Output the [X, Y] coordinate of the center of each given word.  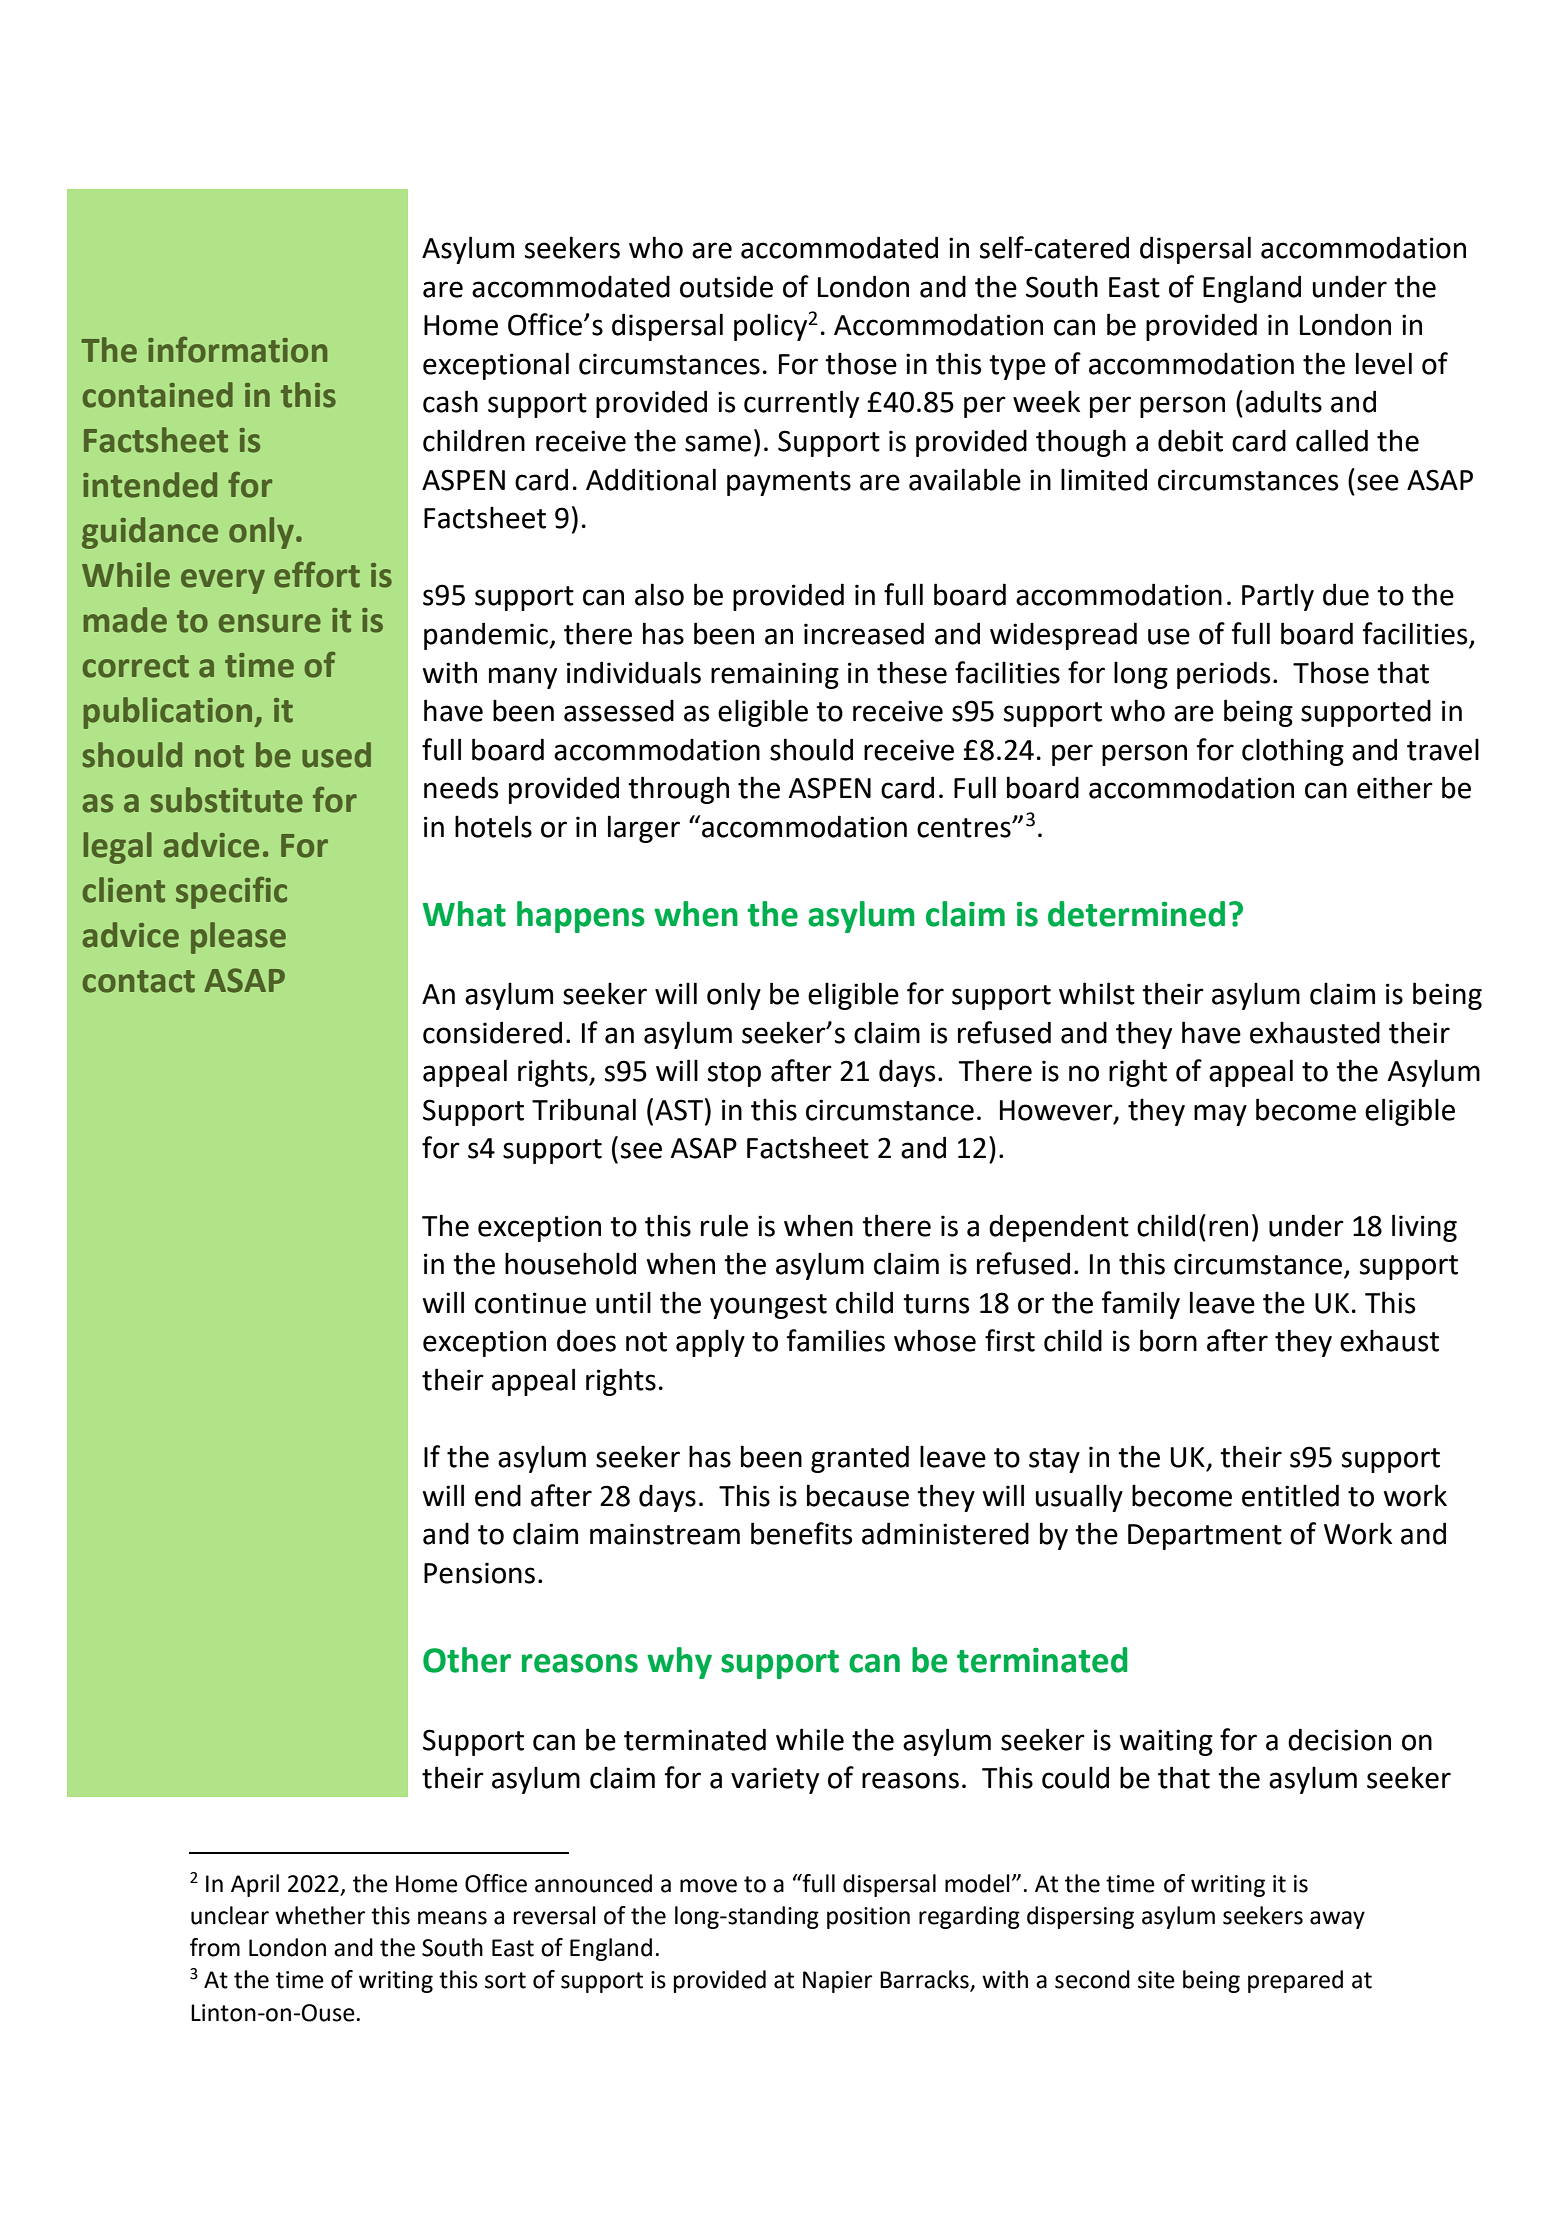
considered [492, 1032]
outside [726, 286]
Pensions [479, 1573]
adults [1283, 401]
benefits [801, 1533]
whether [320, 1915]
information [237, 350]
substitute [227, 800]
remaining [775, 675]
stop [734, 1074]
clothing [1293, 752]
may [1220, 1115]
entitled [1290, 1495]
